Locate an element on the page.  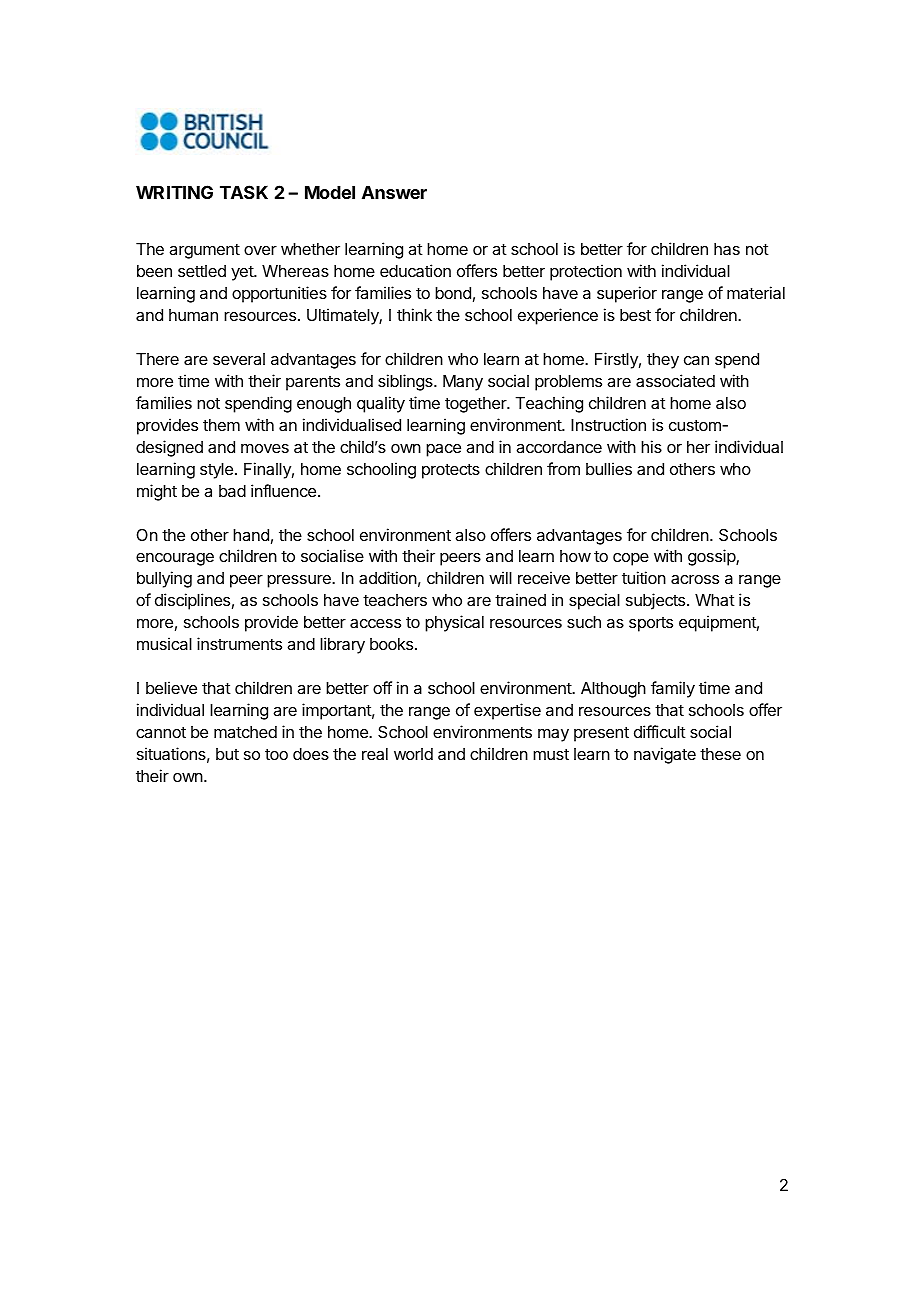
has is located at coordinates (727, 249).
